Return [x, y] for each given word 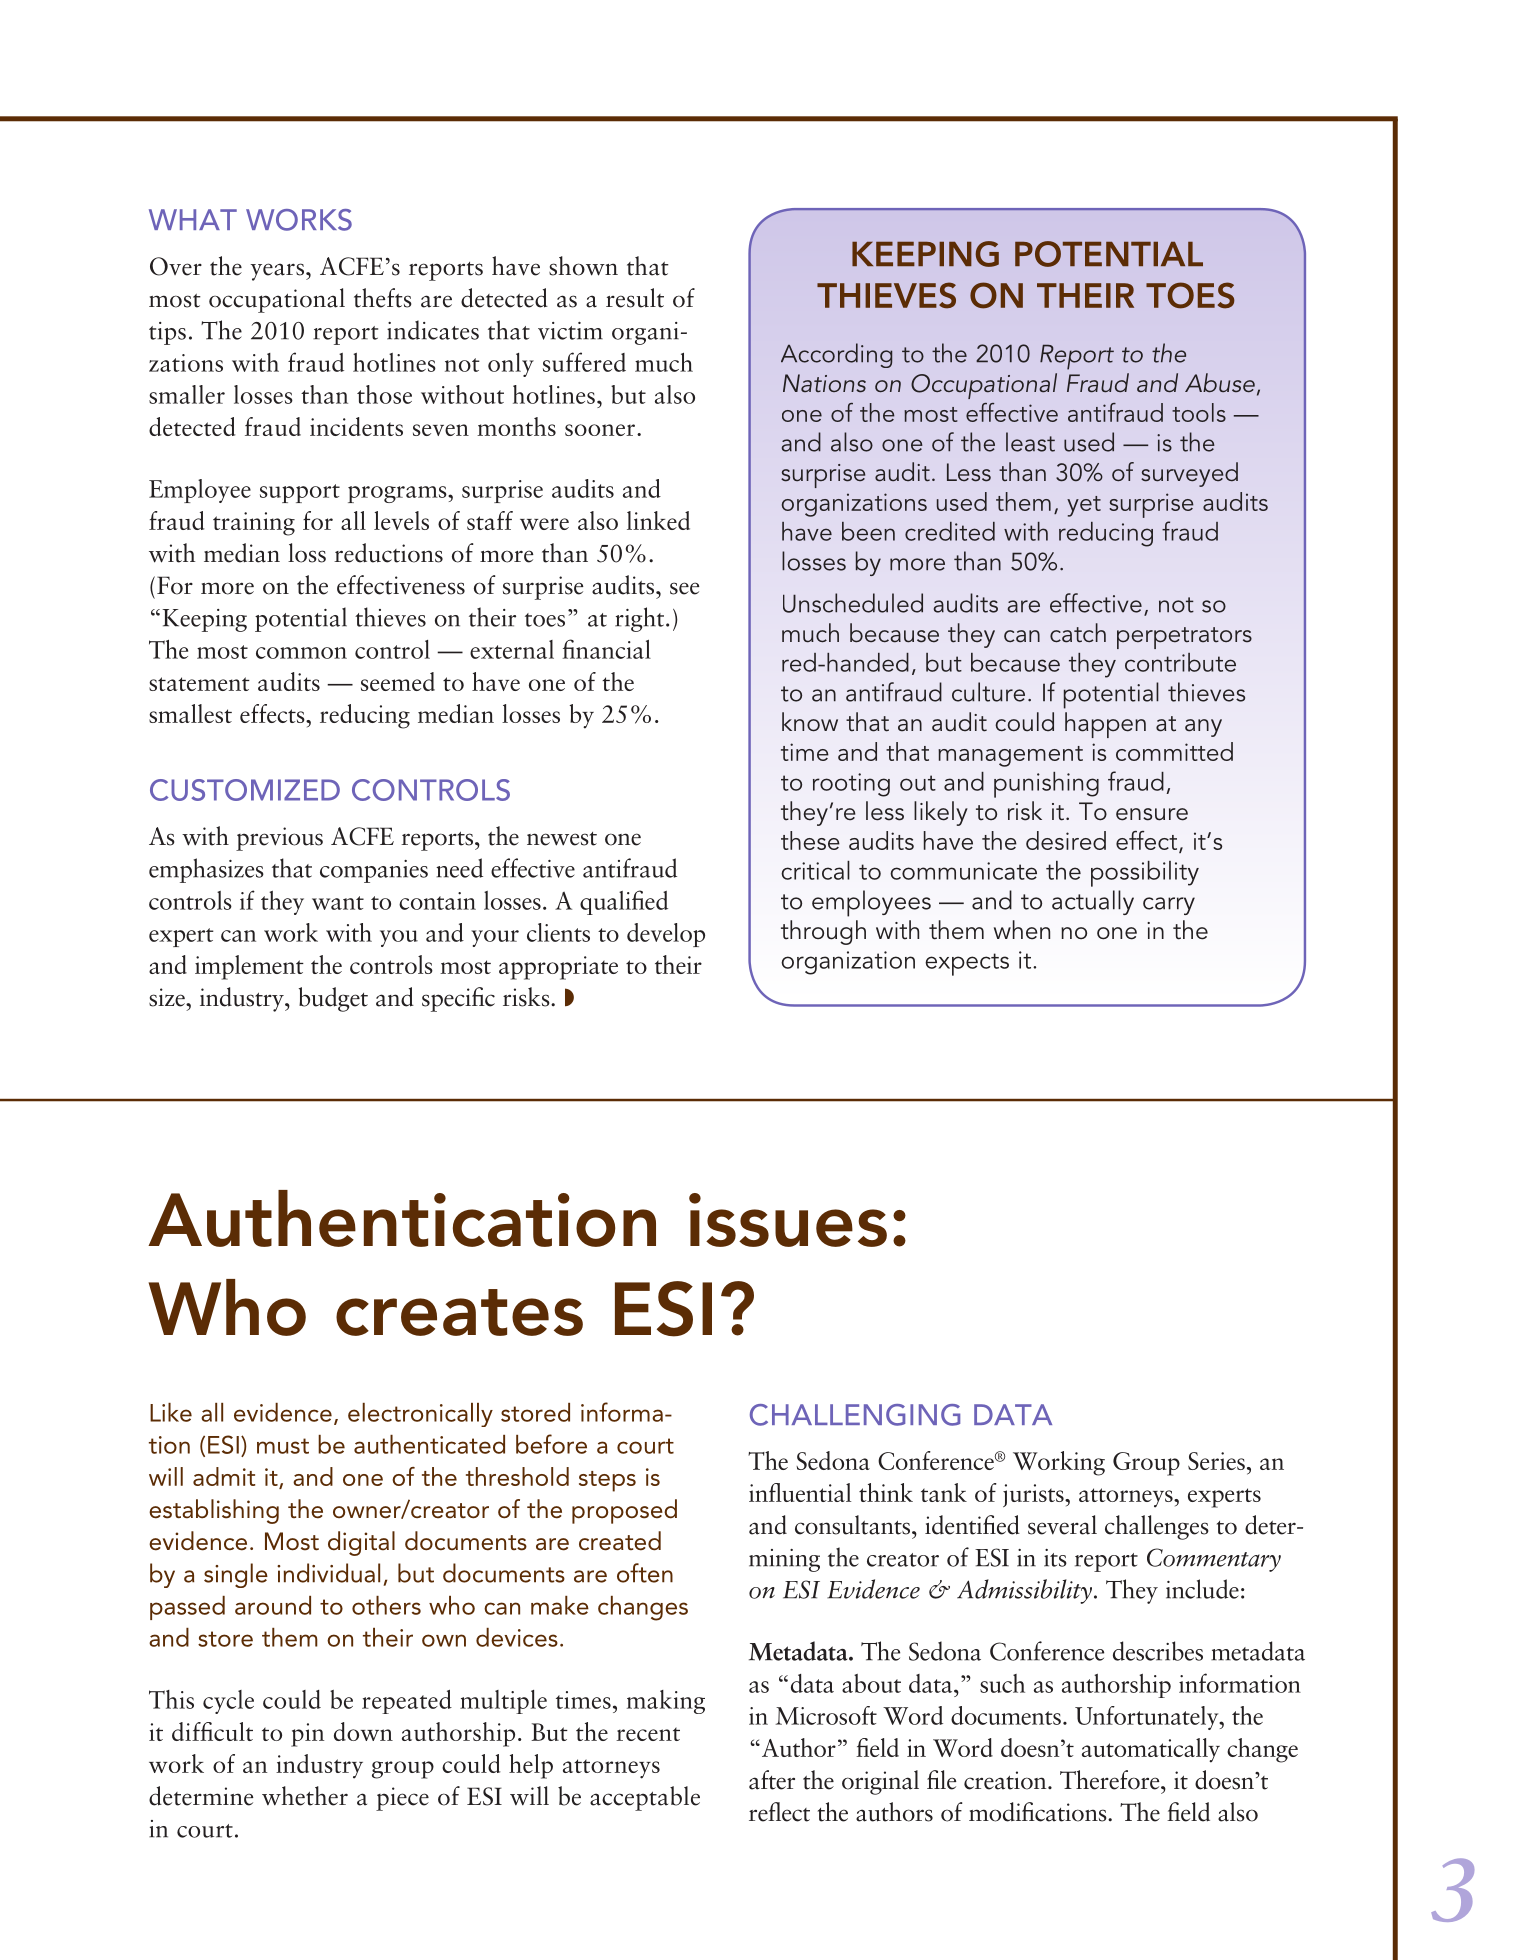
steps [607, 1481]
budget [333, 999]
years [278, 272]
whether [305, 1796]
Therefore [1111, 1780]
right [641, 619]
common [301, 653]
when [1022, 930]
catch [1078, 633]
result [635, 298]
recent [648, 1734]
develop [666, 935]
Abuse [1221, 384]
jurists [1034, 1495]
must [283, 1446]
